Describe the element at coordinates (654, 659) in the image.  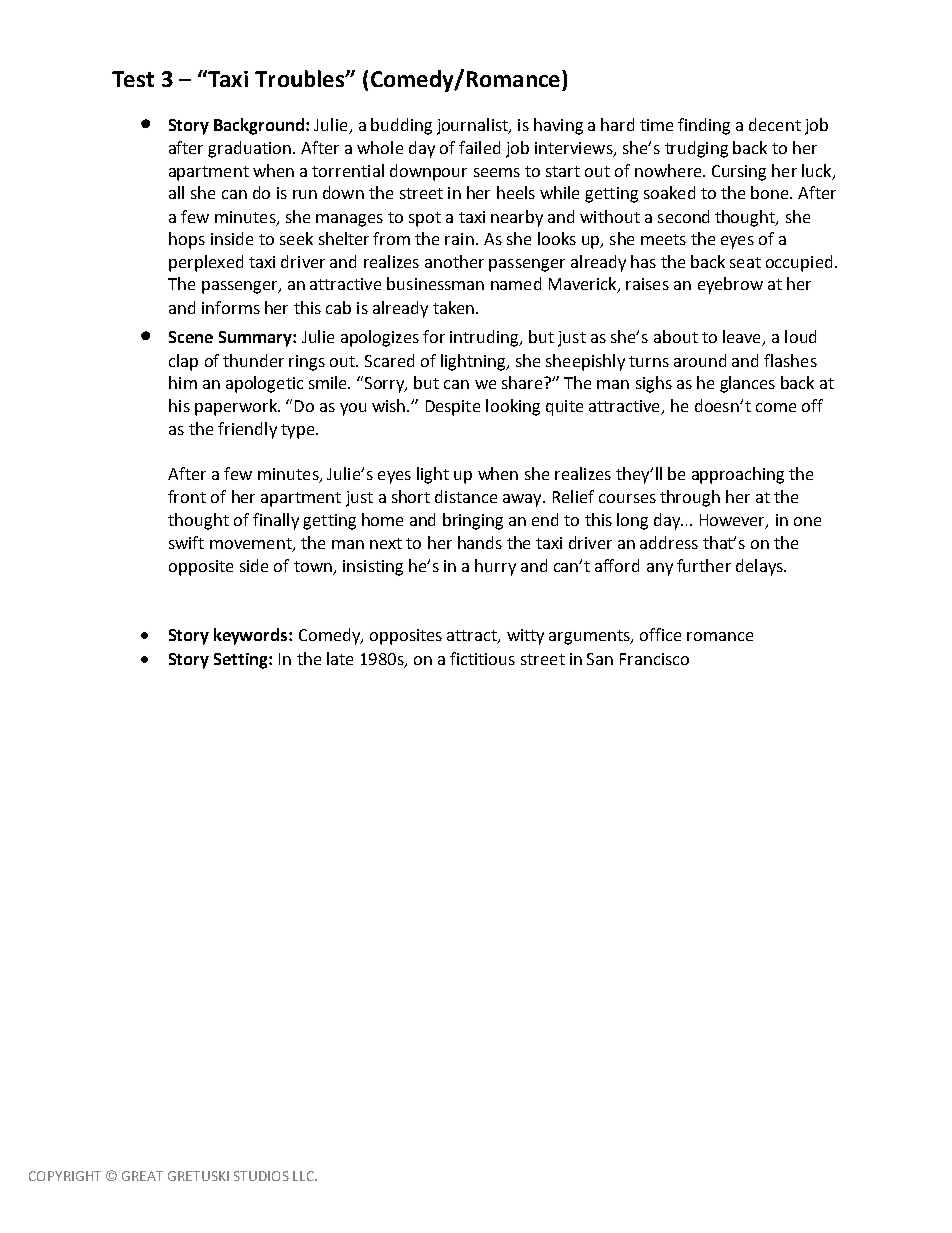
I see `Francisco` at that location.
